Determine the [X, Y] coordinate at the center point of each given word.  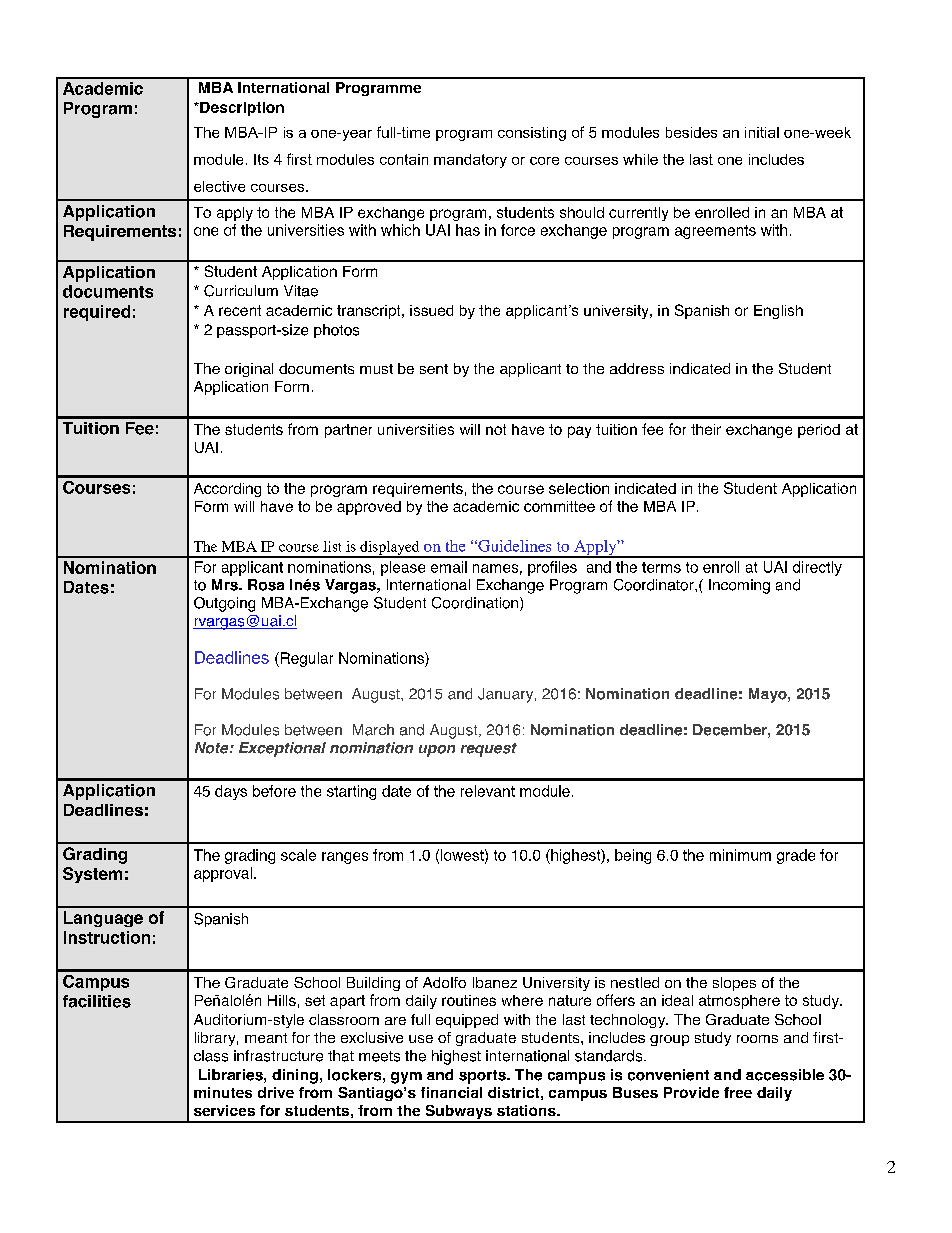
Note [213, 748]
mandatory [470, 161]
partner [348, 431]
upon [437, 751]
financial [451, 1092]
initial [762, 132]
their [706, 429]
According [227, 490]
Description [241, 109]
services [224, 1110]
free [738, 1092]
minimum [740, 855]
